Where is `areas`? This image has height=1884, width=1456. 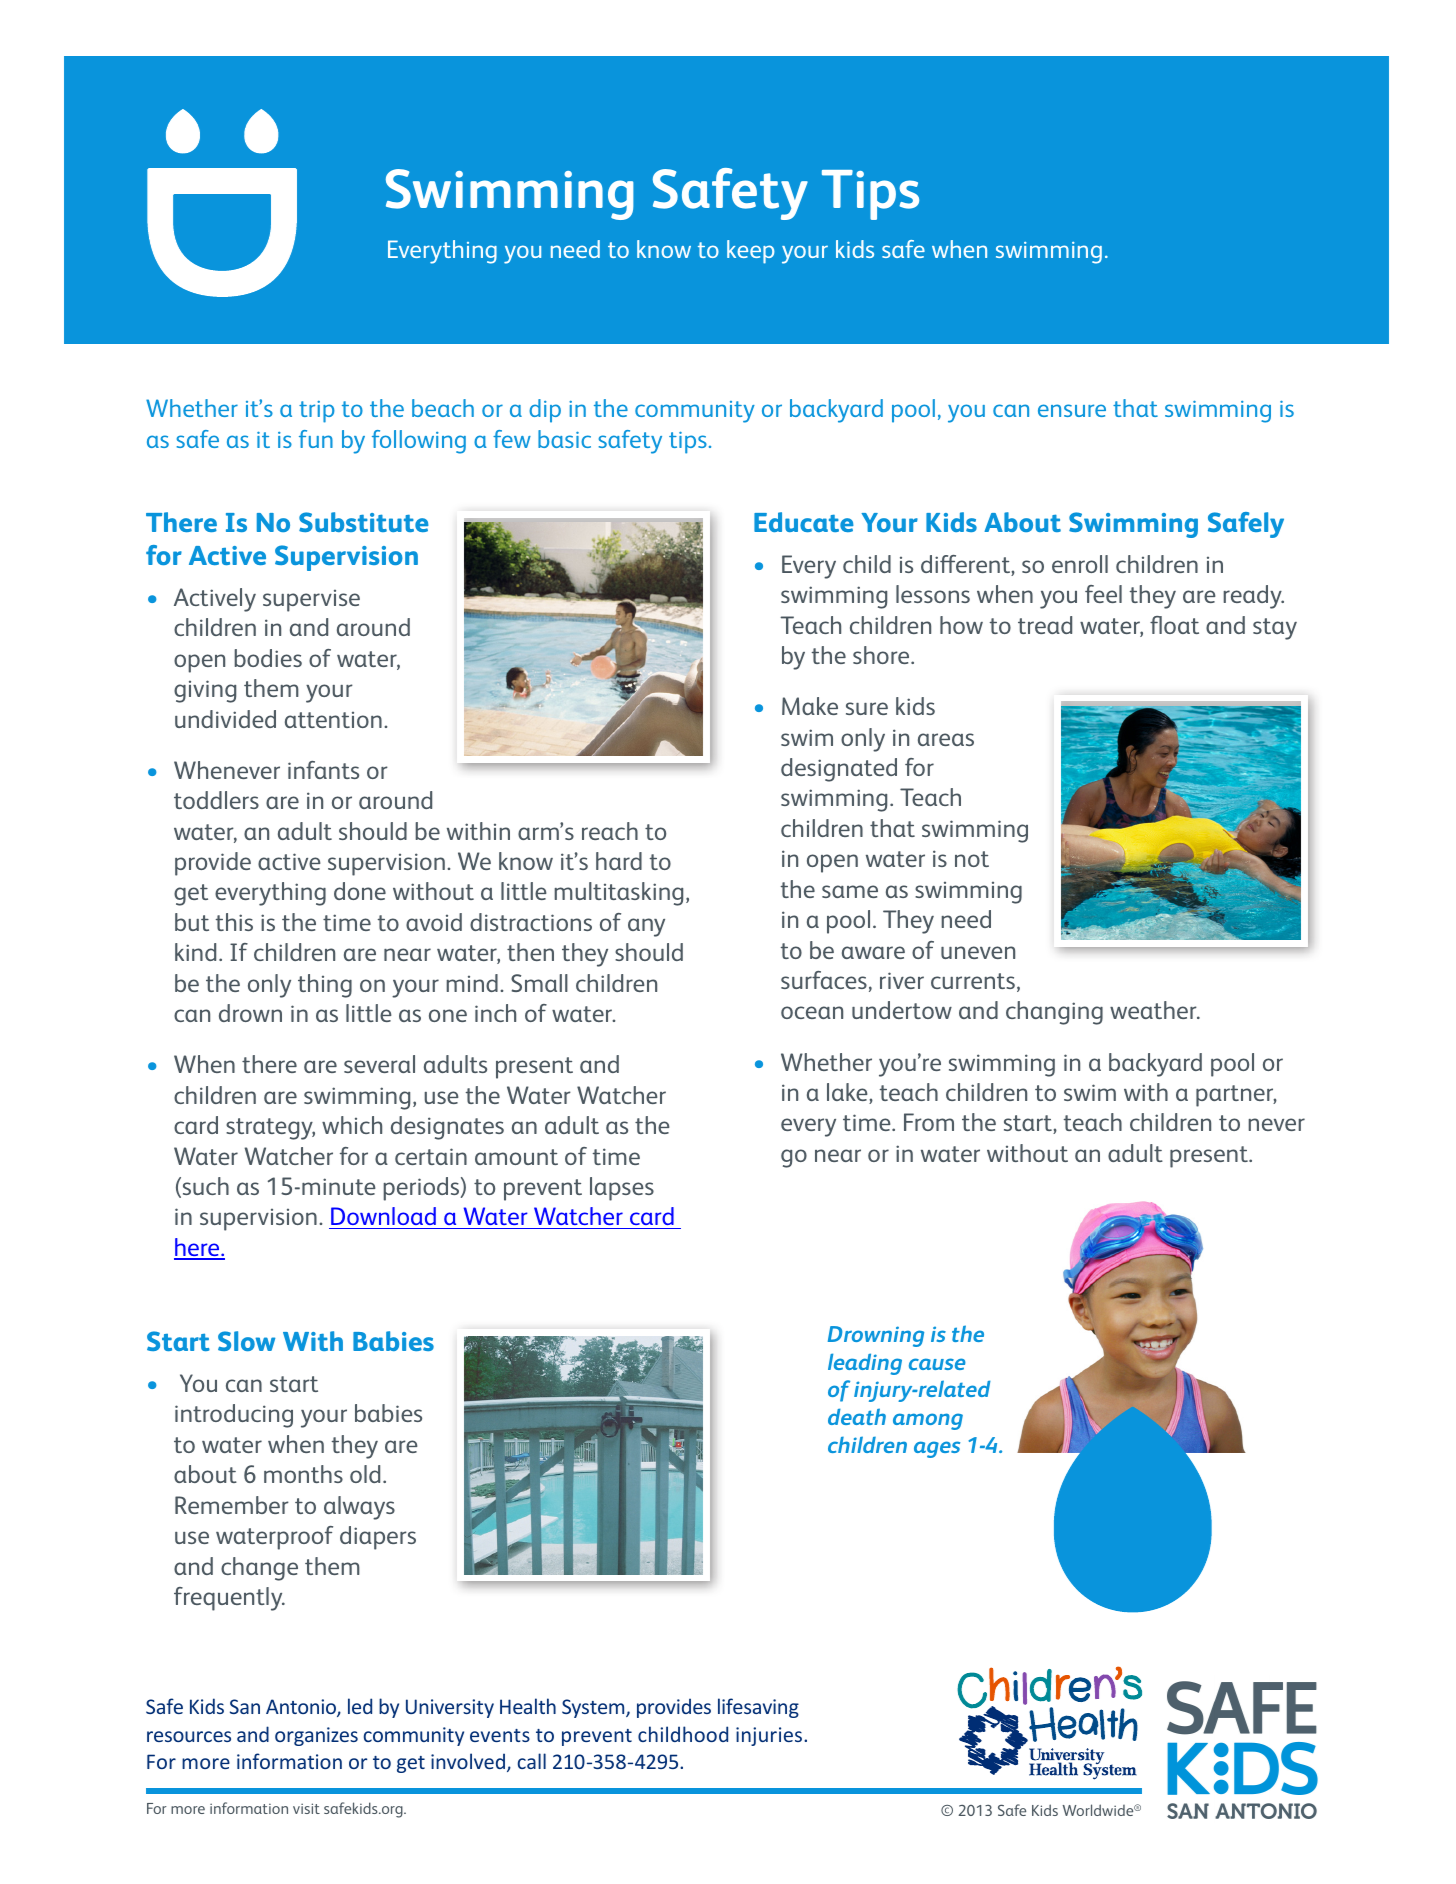
areas is located at coordinates (946, 739).
